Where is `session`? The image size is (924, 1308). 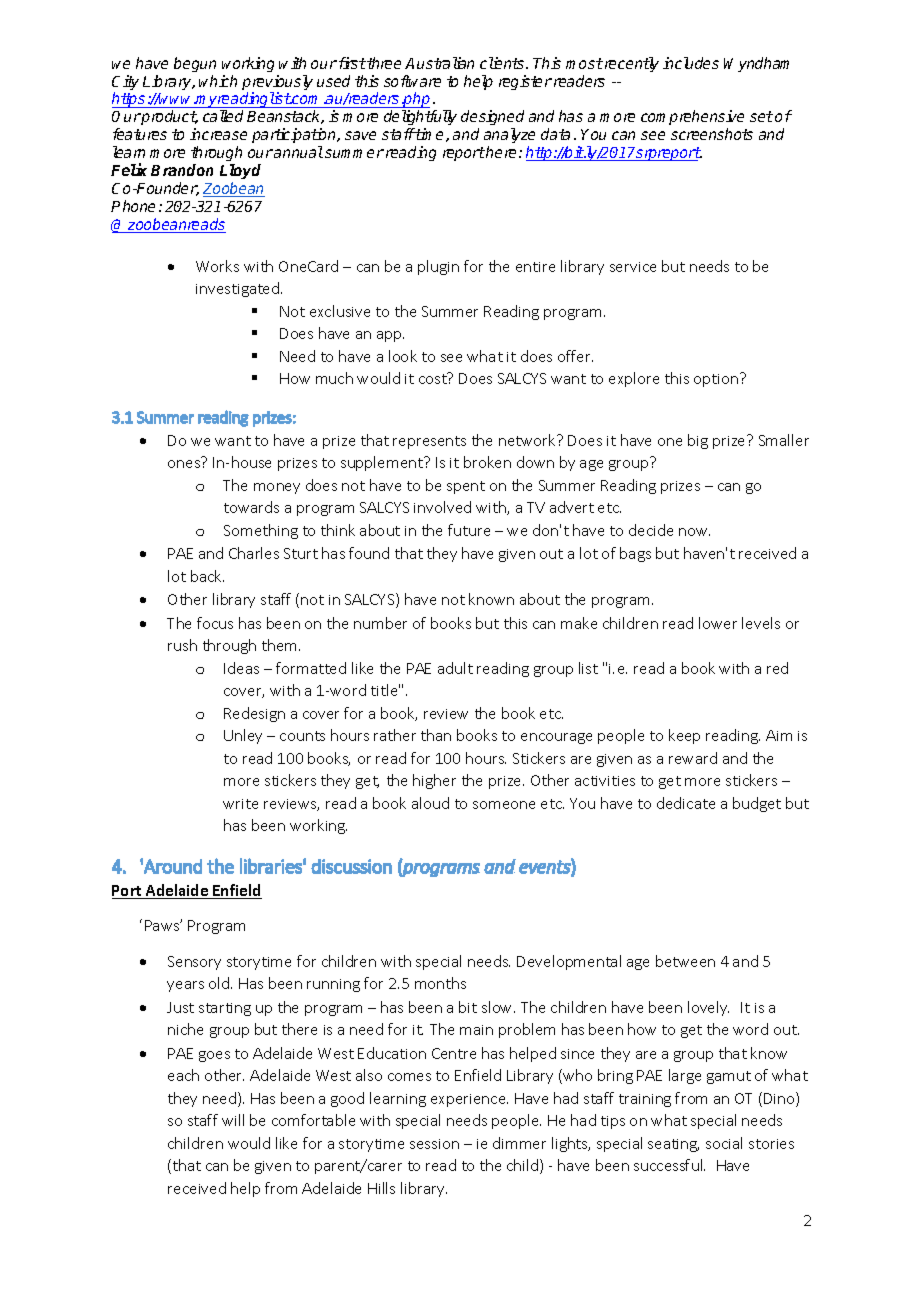
session is located at coordinates (434, 1144).
